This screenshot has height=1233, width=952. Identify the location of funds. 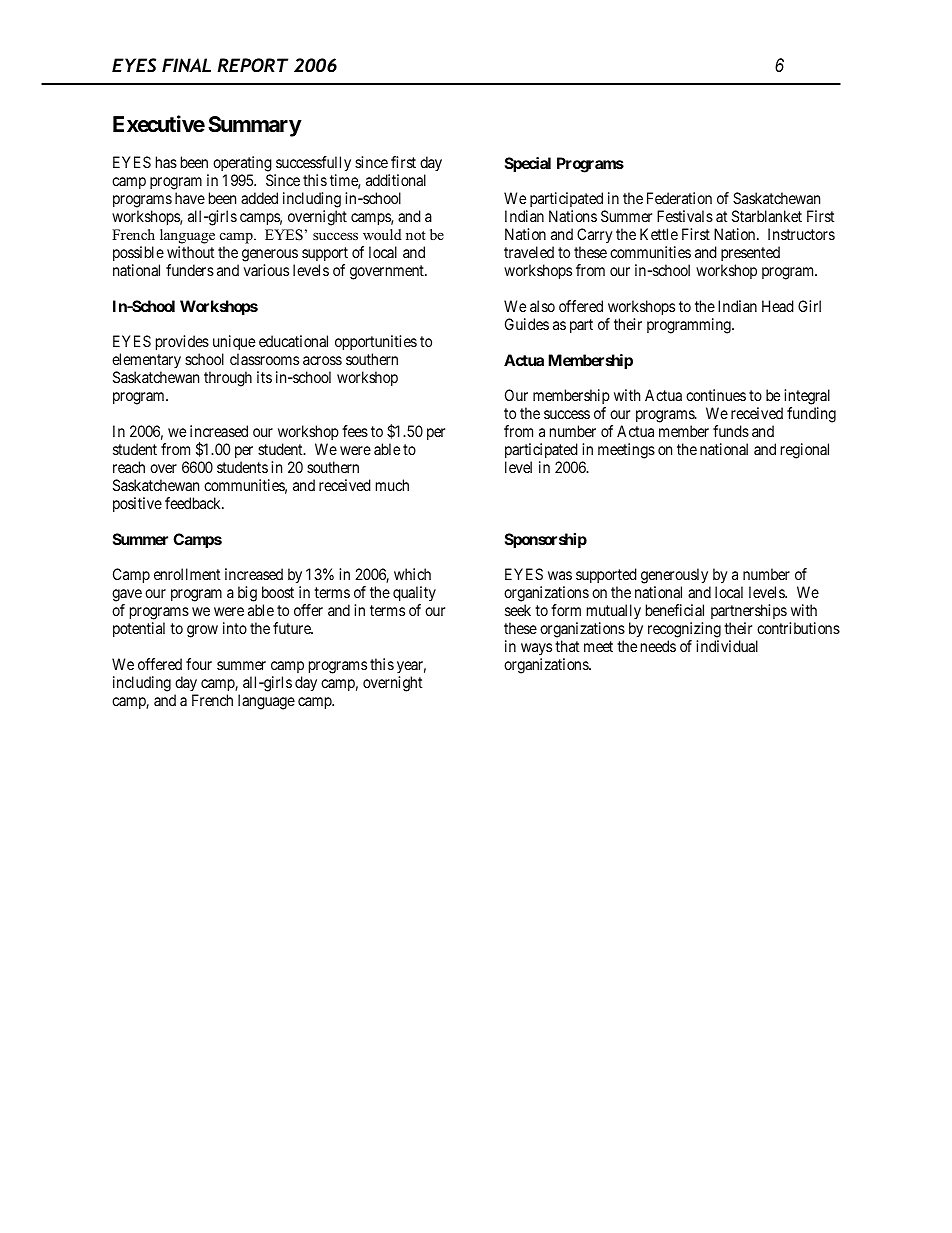
(731, 431).
